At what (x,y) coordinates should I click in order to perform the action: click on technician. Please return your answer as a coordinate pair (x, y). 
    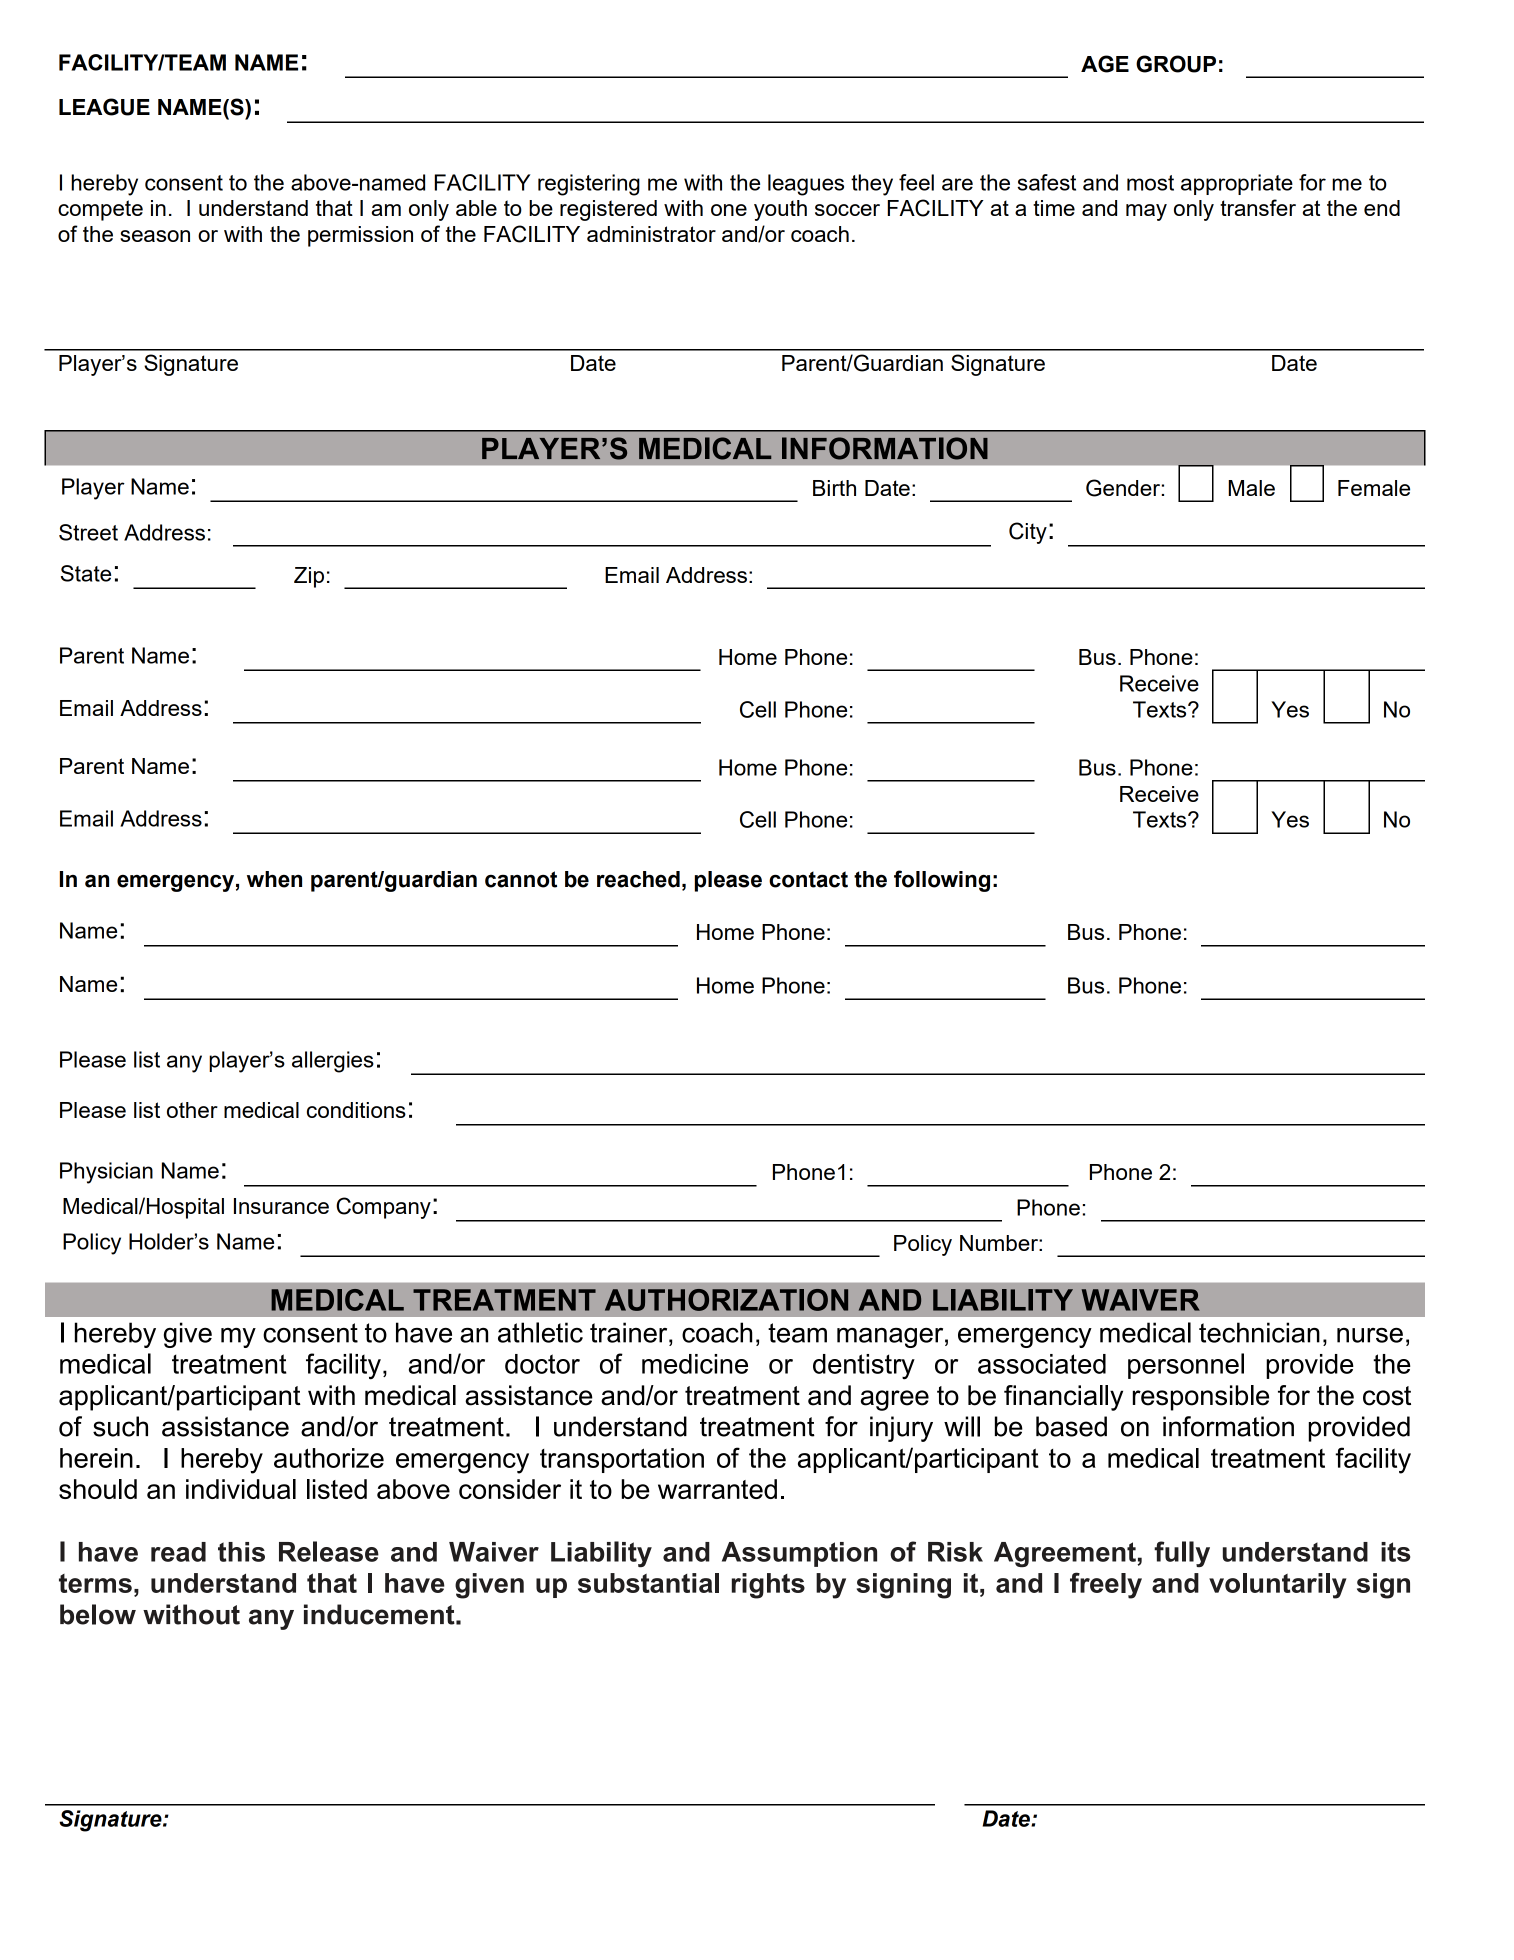
    Looking at the image, I should click on (1259, 1332).
